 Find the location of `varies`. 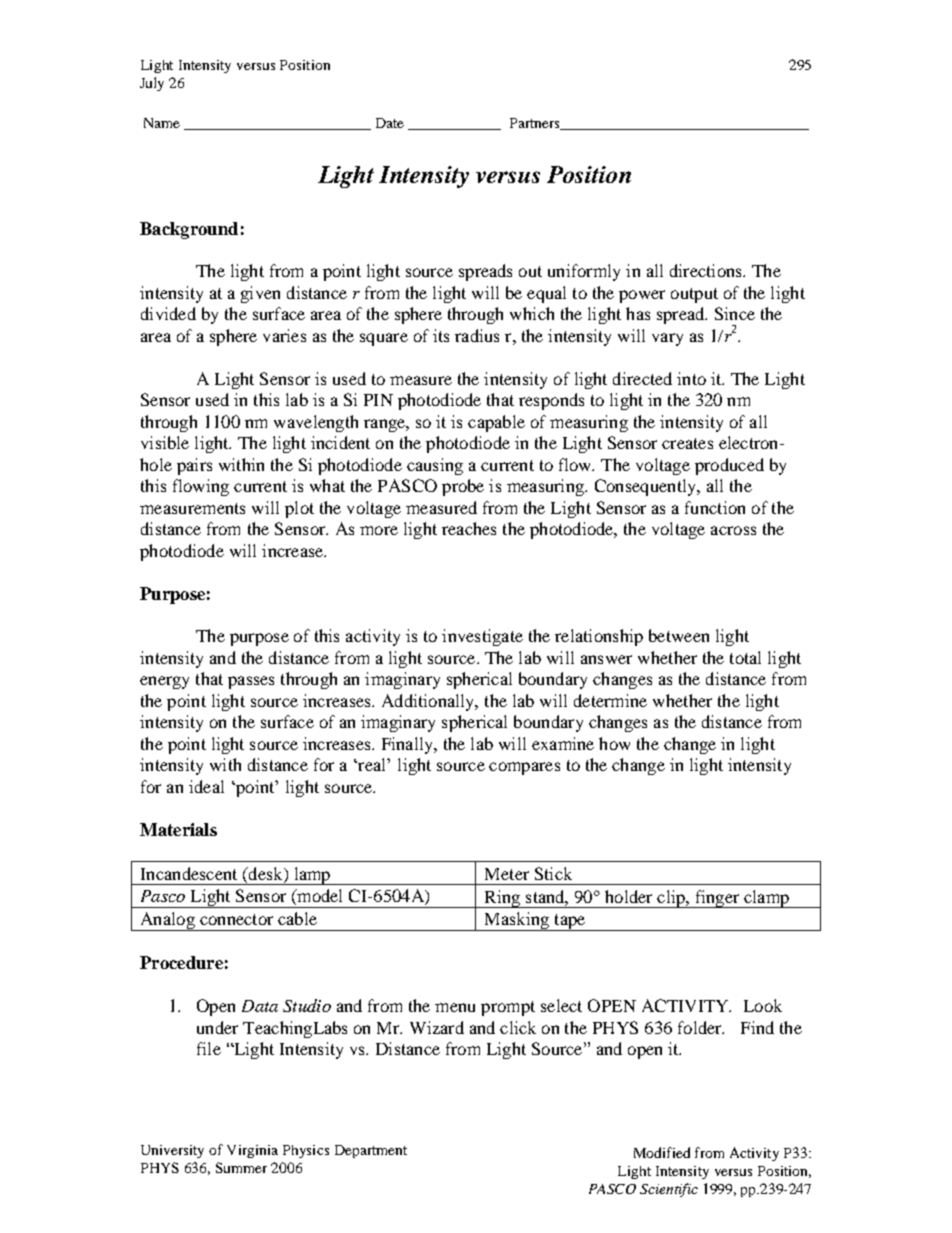

varies is located at coordinates (284, 335).
